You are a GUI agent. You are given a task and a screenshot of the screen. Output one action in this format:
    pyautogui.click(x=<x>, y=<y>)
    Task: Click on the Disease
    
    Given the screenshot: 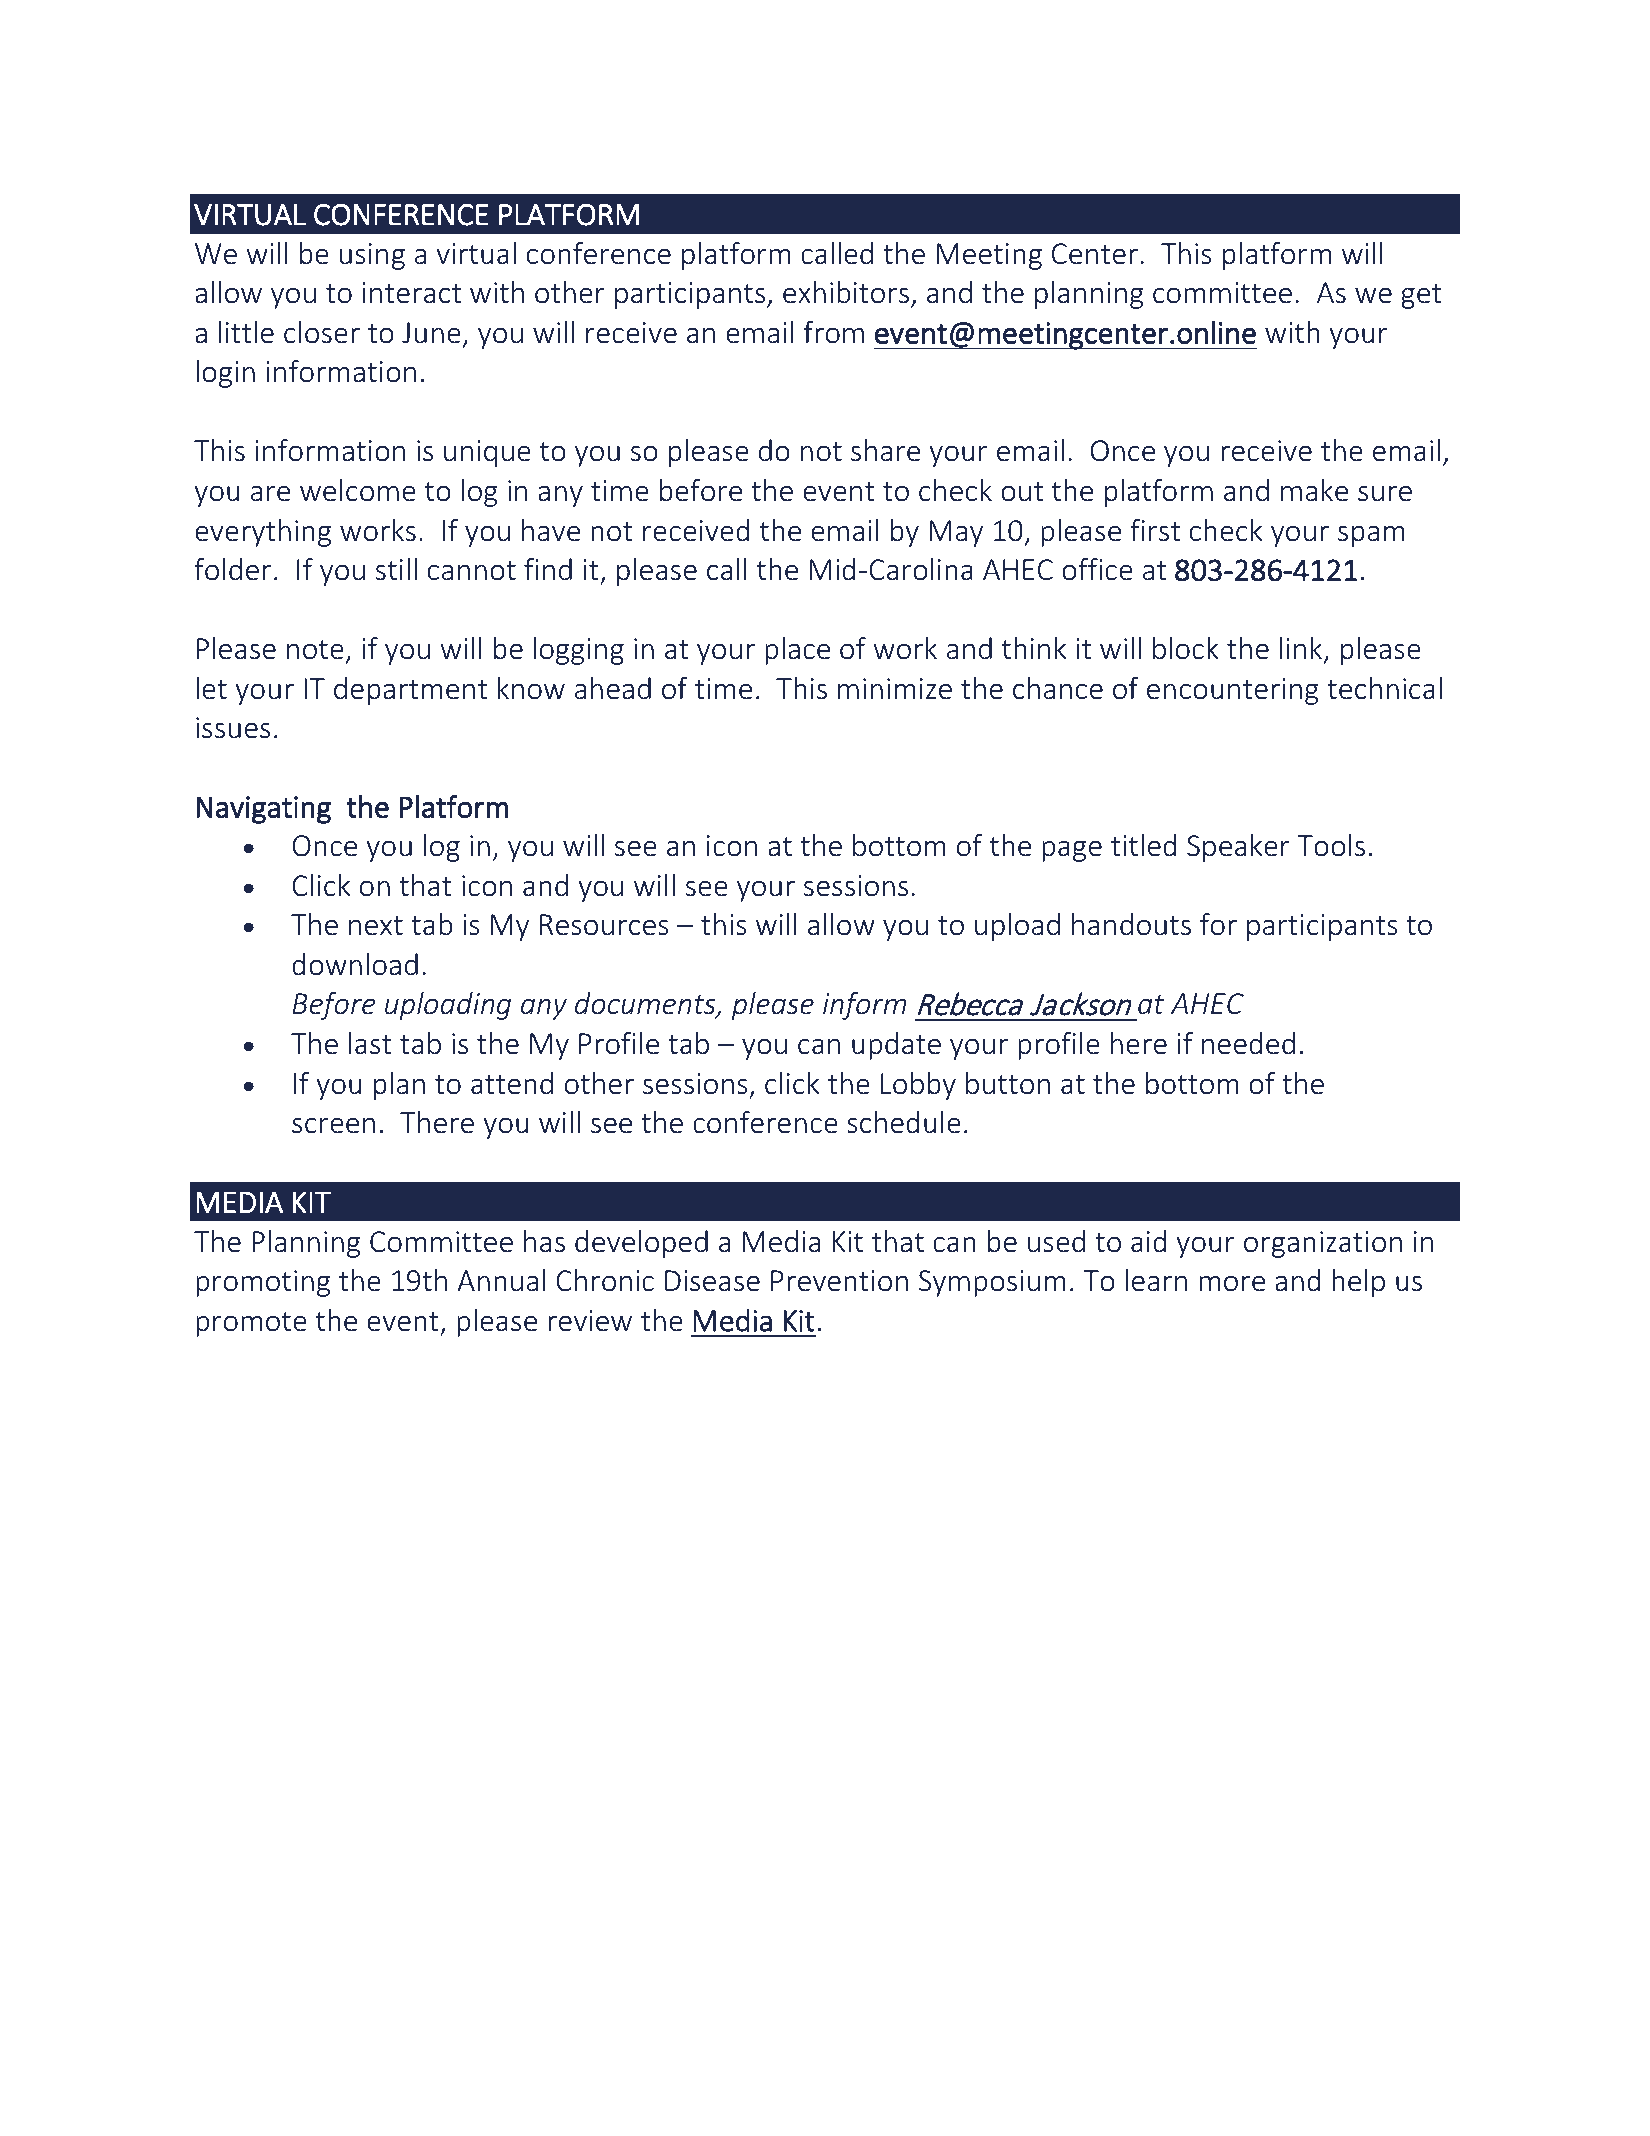 What is the action you would take?
    pyautogui.click(x=712, y=1281)
